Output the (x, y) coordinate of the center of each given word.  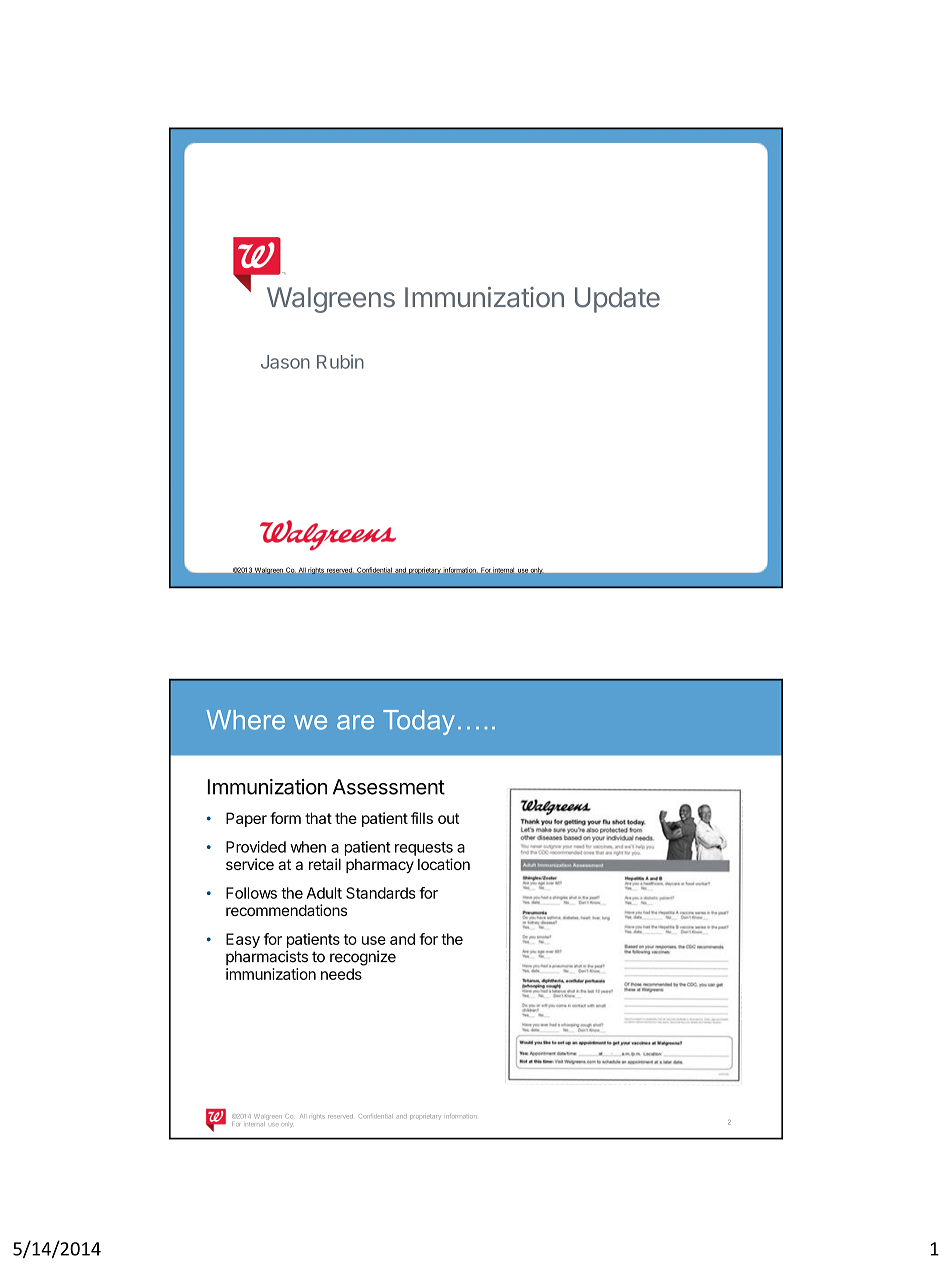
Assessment (389, 787)
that (318, 818)
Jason (285, 362)
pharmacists (267, 958)
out (449, 818)
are (355, 722)
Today (419, 722)
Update (617, 300)
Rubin (340, 361)
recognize (363, 958)
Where (245, 720)
